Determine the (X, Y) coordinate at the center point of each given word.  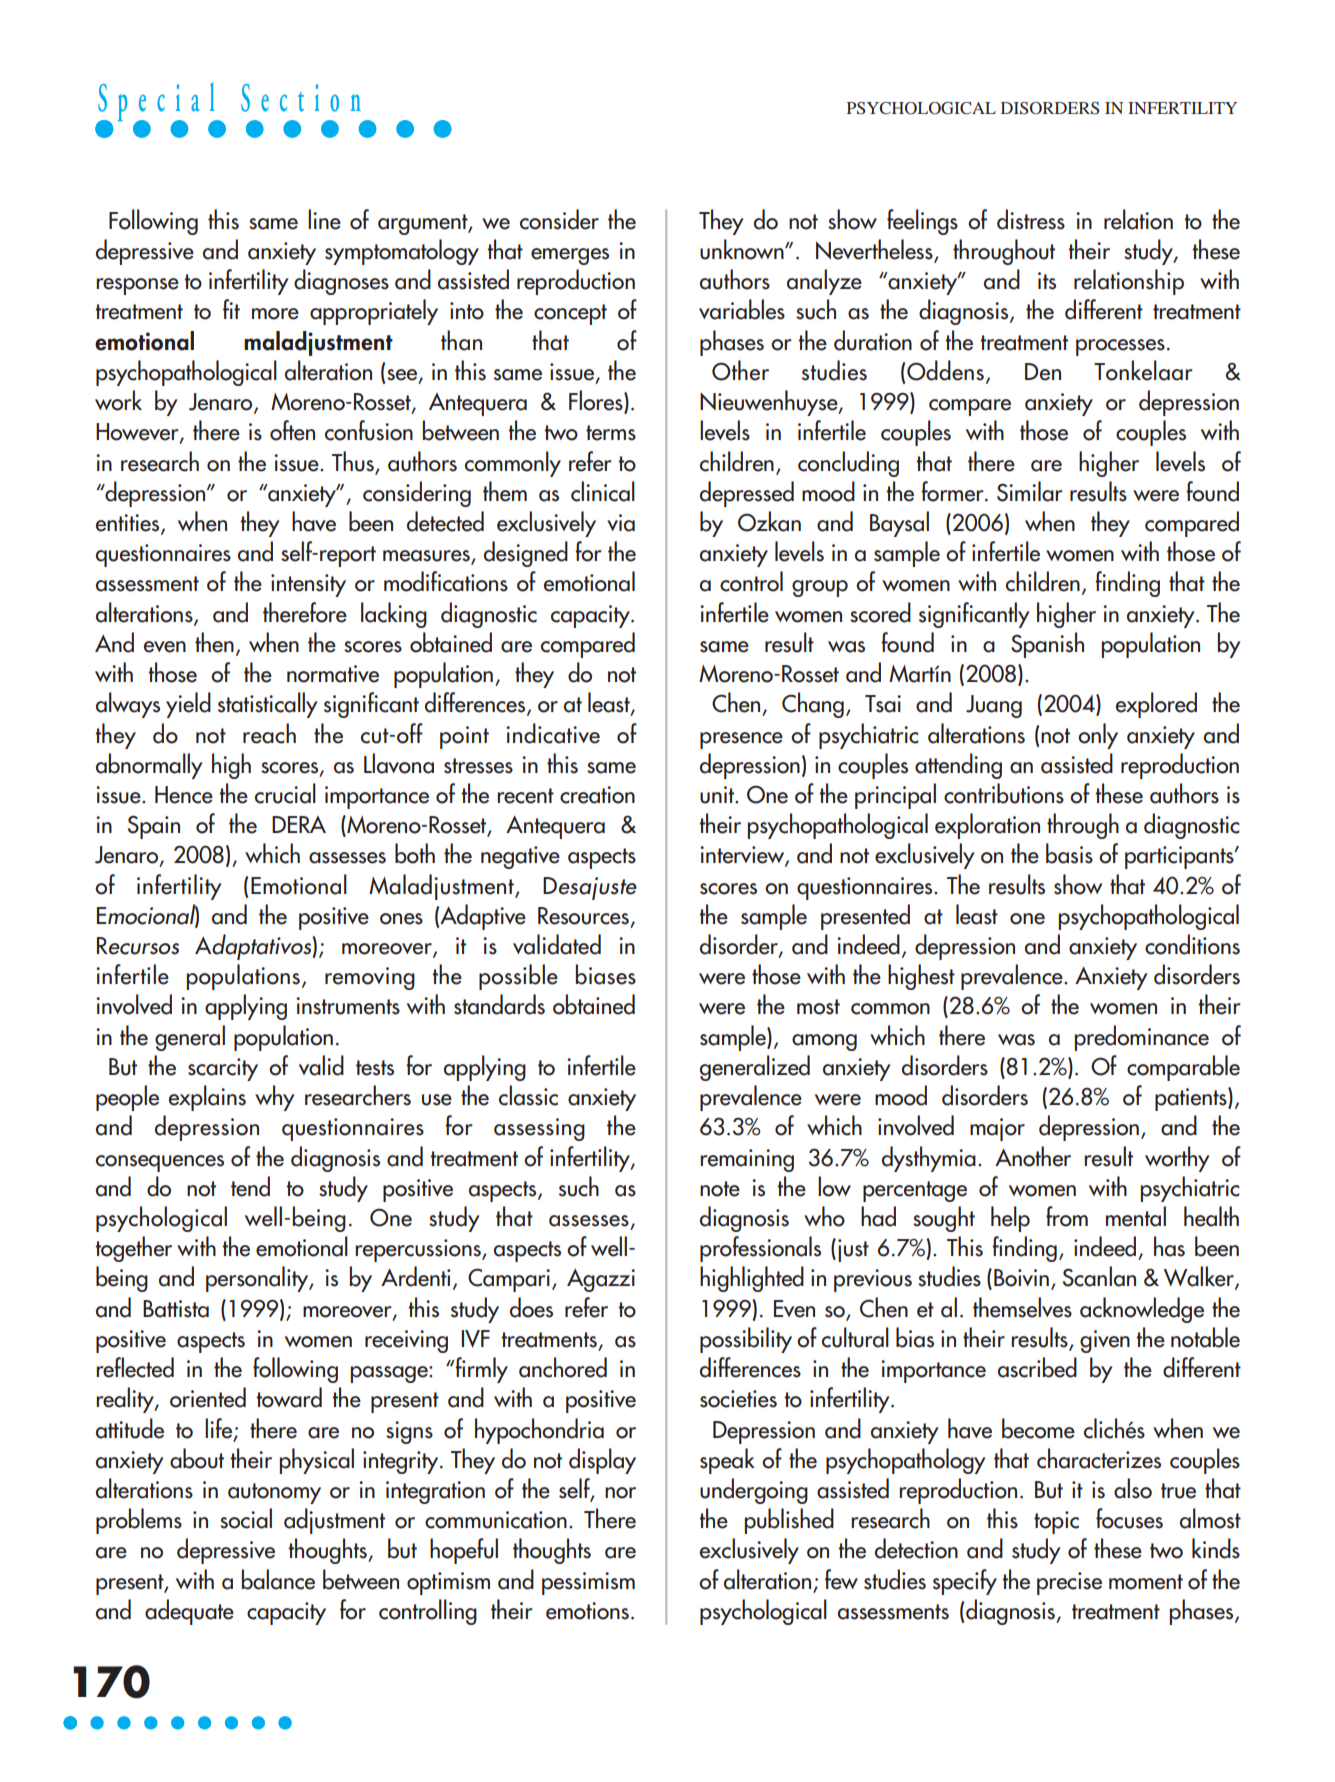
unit (718, 795)
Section (301, 98)
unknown (743, 249)
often (292, 430)
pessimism (588, 1583)
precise (1069, 1583)
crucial (285, 793)
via (621, 523)
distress (1031, 219)
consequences (160, 1163)
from (1067, 1216)
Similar (1030, 491)
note (720, 1189)
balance (278, 1579)
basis (1069, 853)
